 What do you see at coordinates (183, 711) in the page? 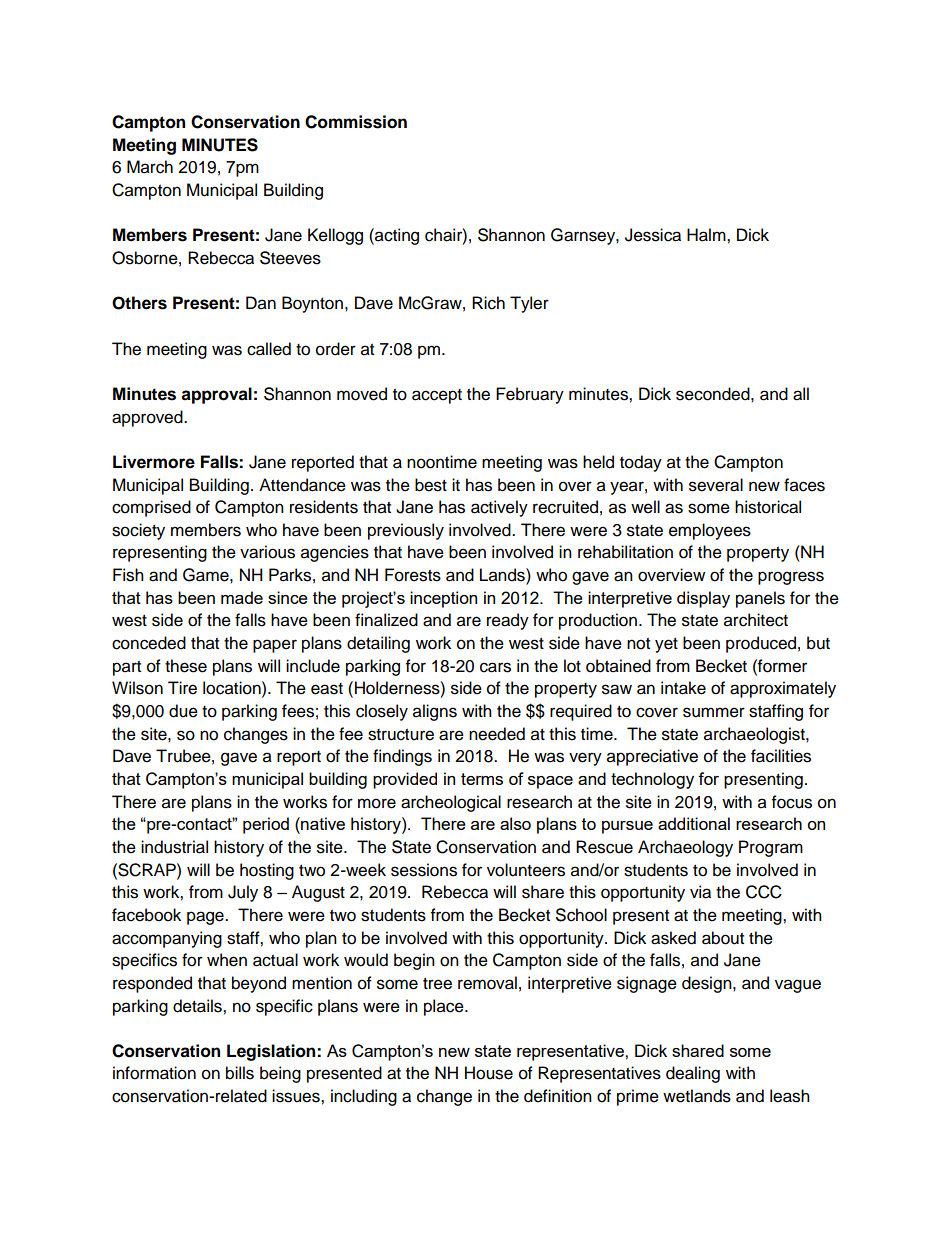
I see `due` at bounding box center [183, 711].
